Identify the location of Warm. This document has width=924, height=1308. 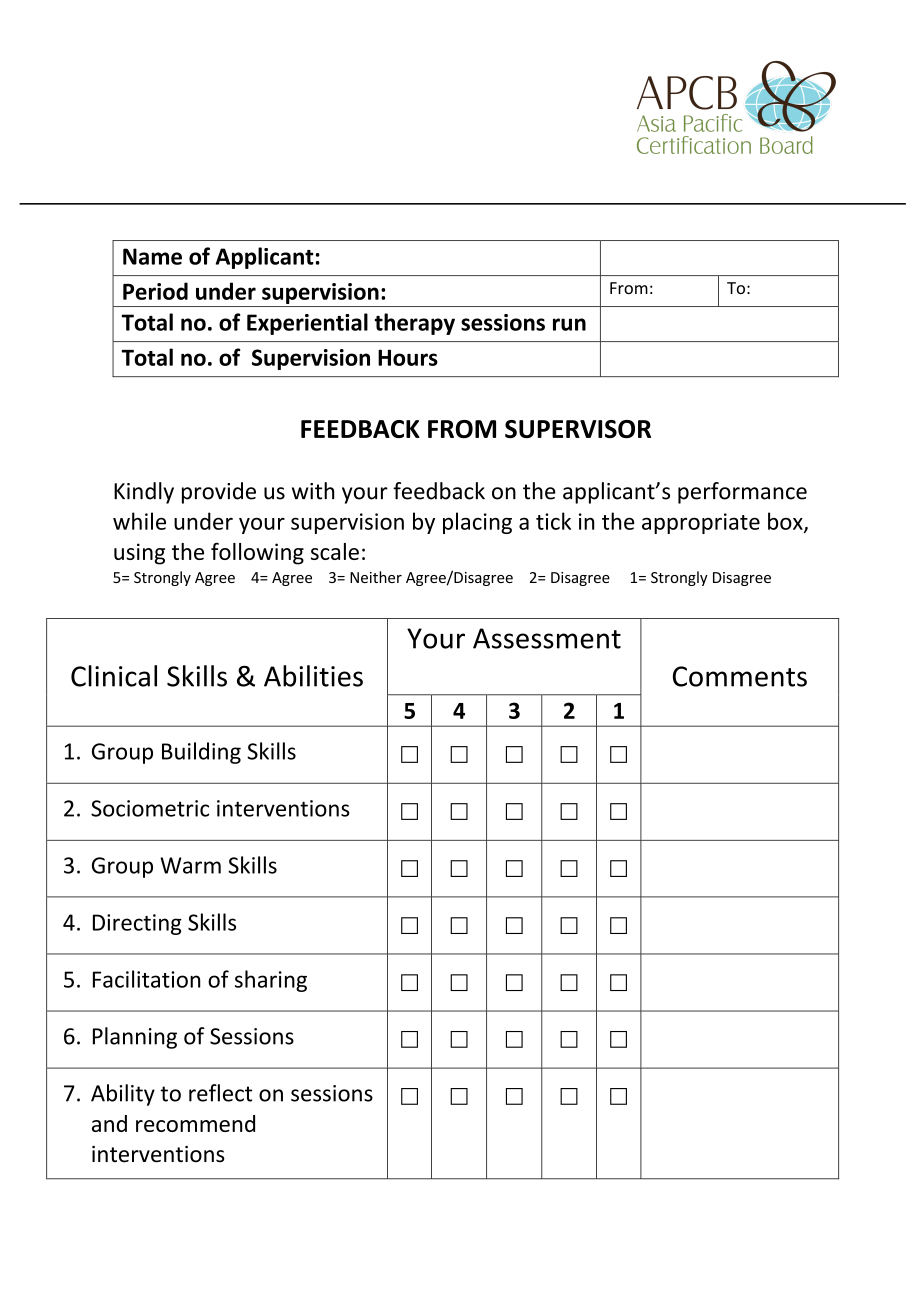
(190, 865).
